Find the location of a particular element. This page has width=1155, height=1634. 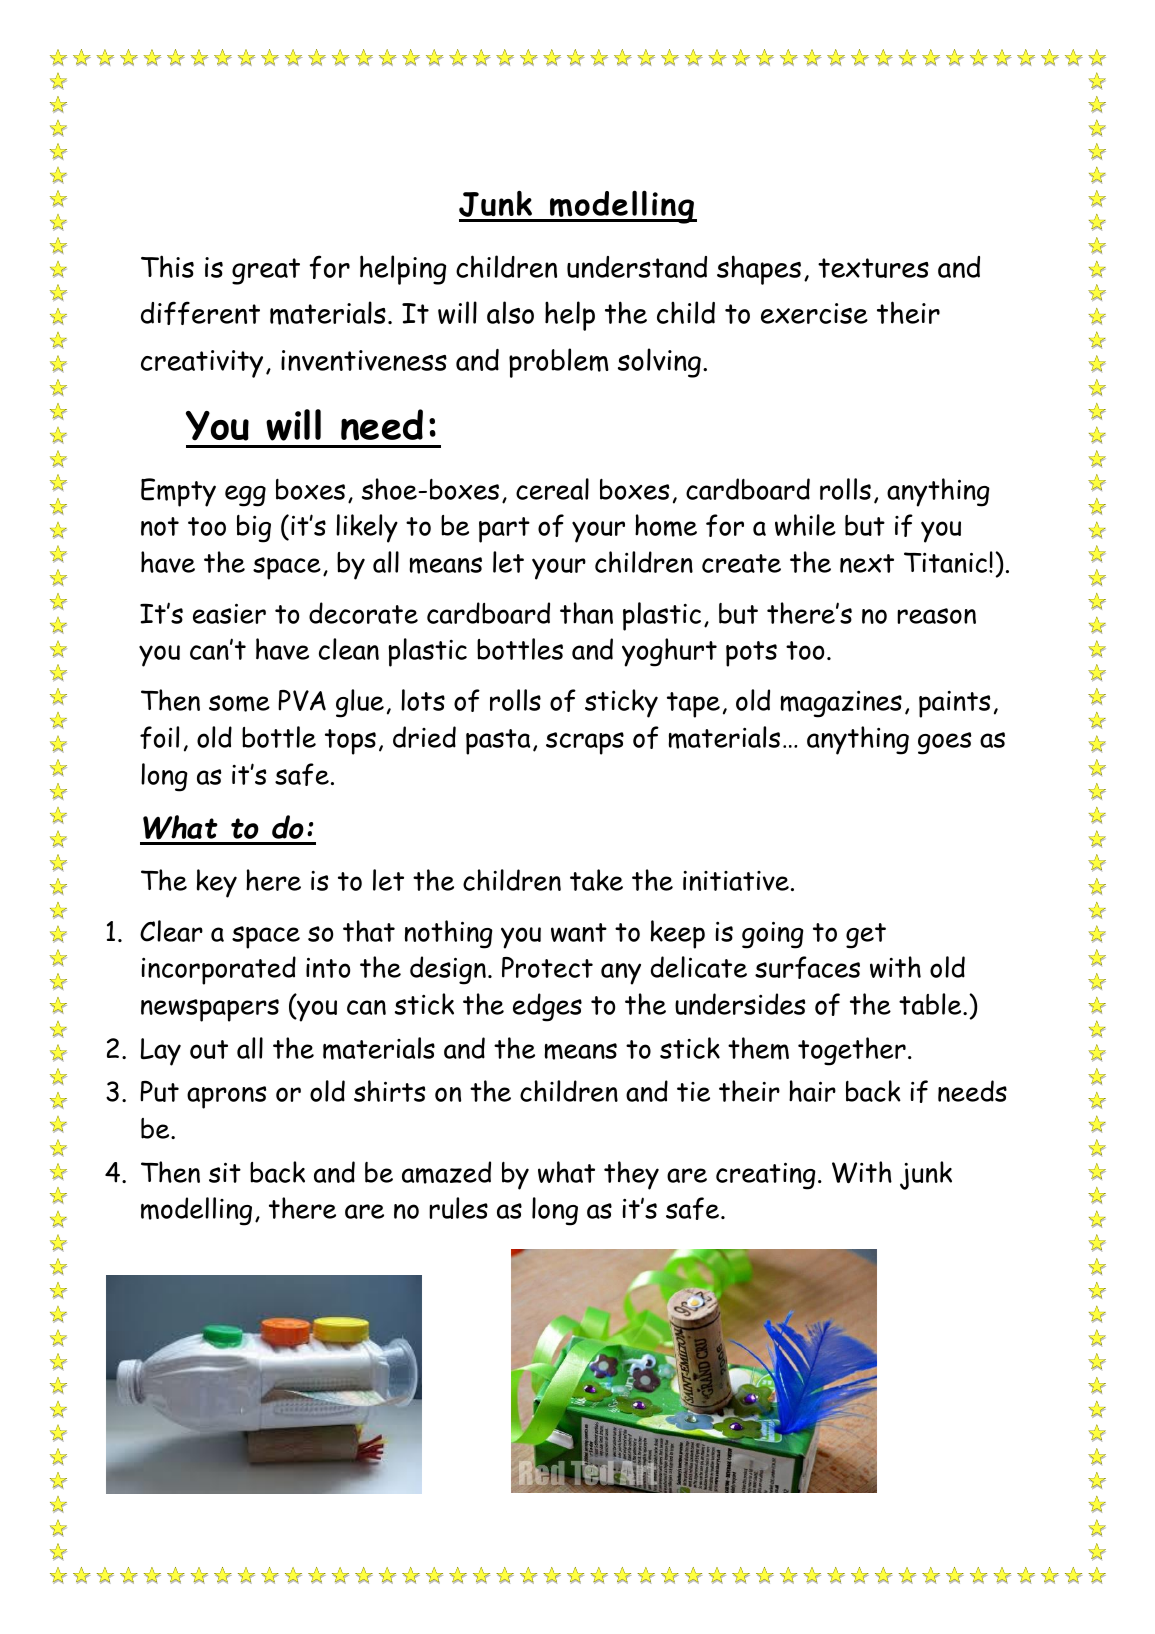

key is located at coordinates (217, 883).
